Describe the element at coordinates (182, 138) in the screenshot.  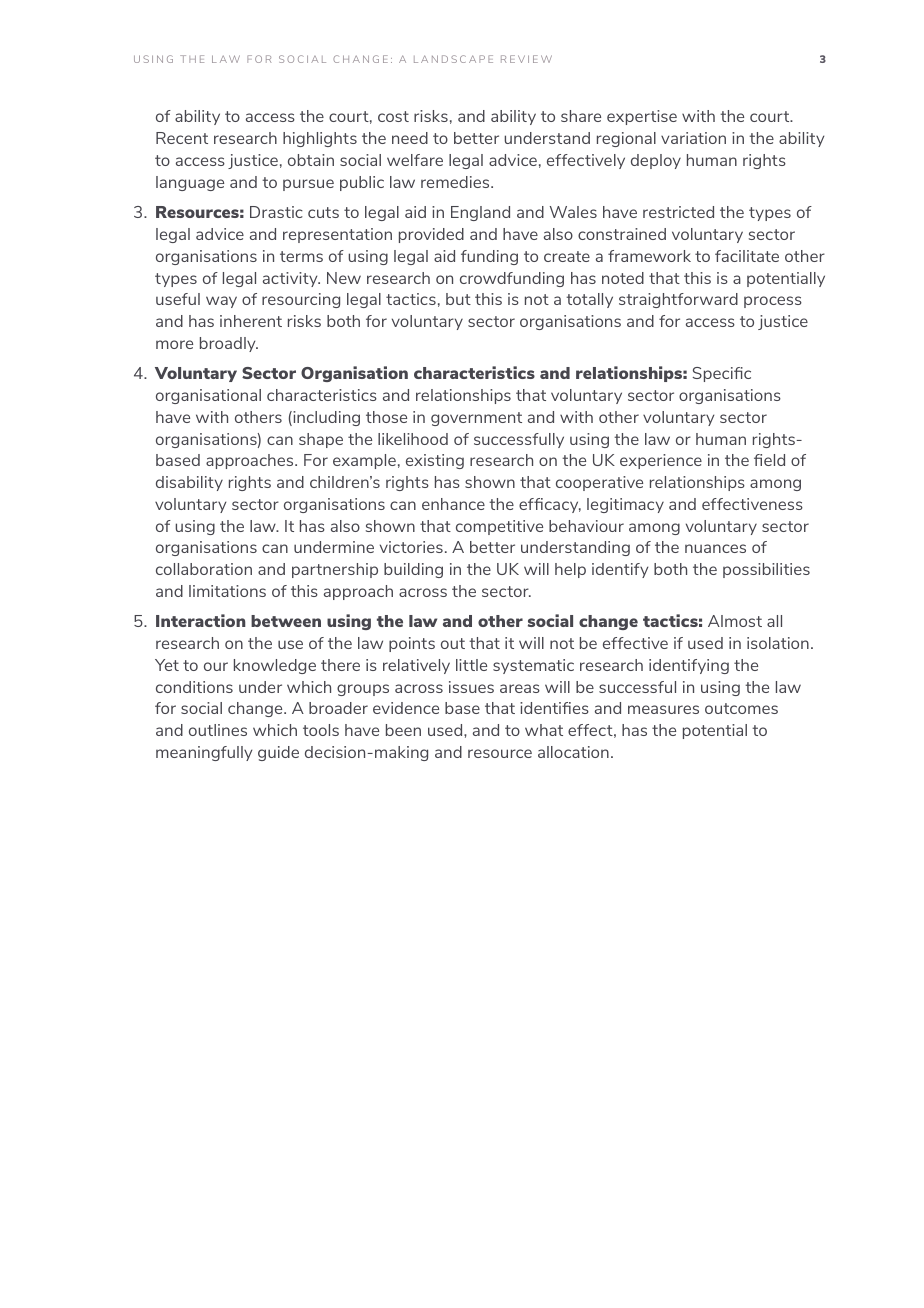
I see `Recent` at that location.
